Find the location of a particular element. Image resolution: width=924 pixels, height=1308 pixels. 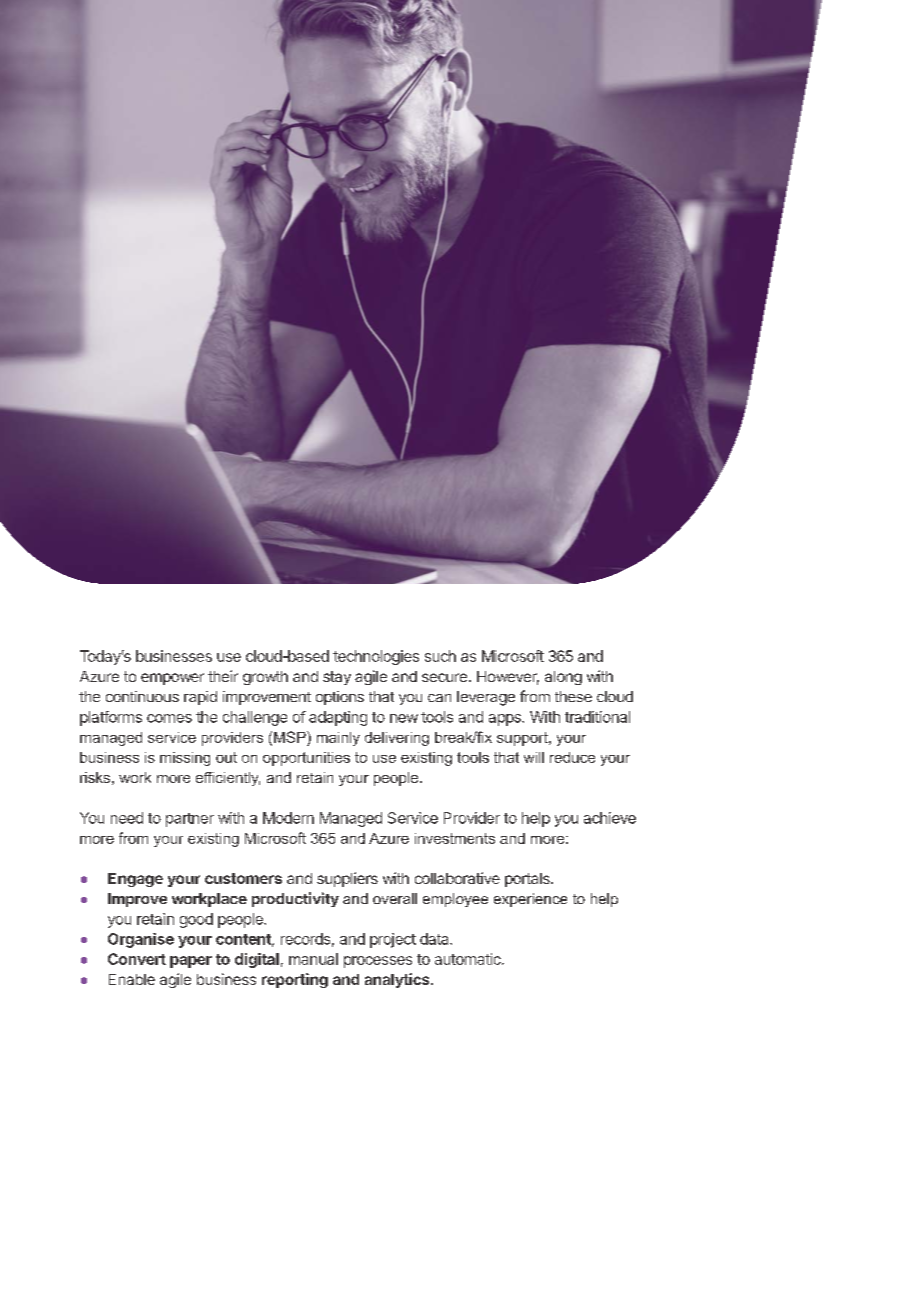

adapting is located at coordinates (338, 718).
